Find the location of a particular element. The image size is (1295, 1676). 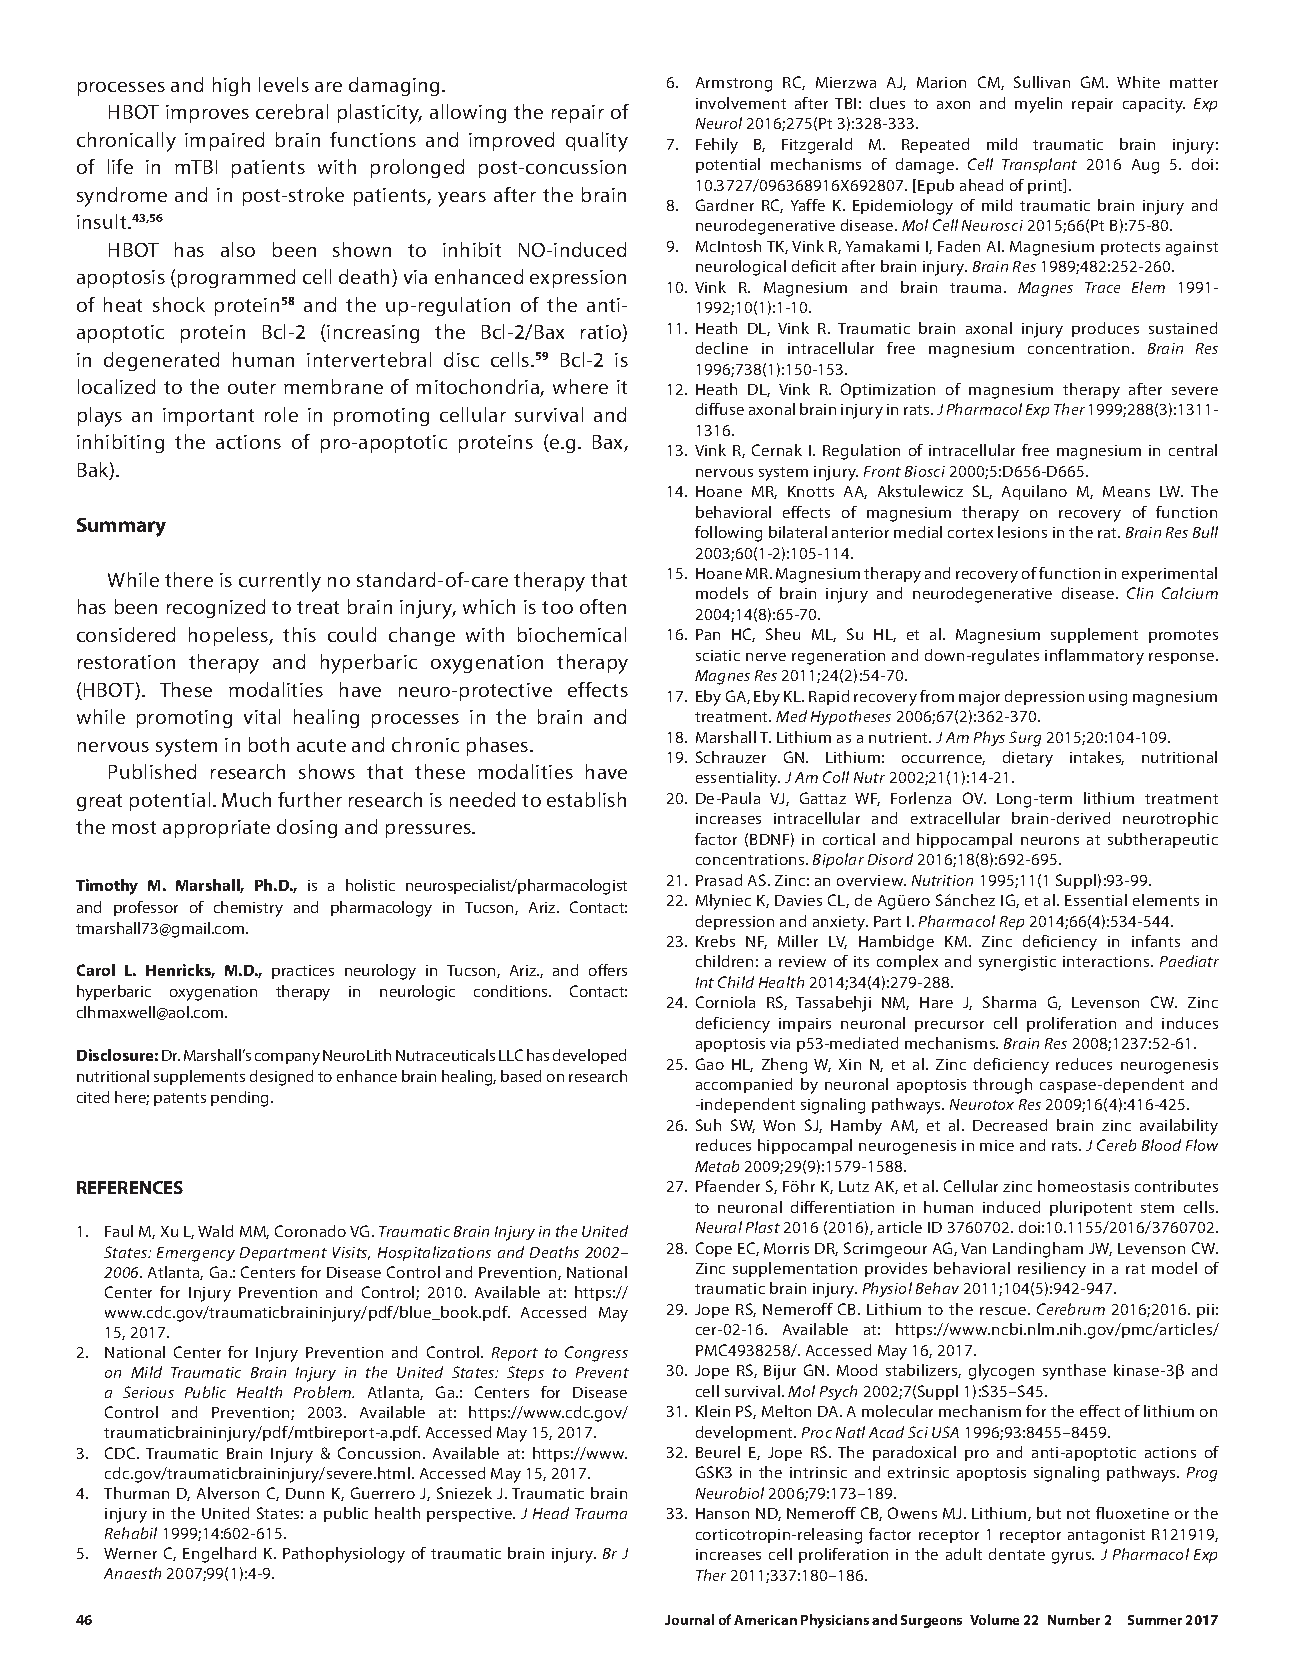

quality is located at coordinates (597, 142).
